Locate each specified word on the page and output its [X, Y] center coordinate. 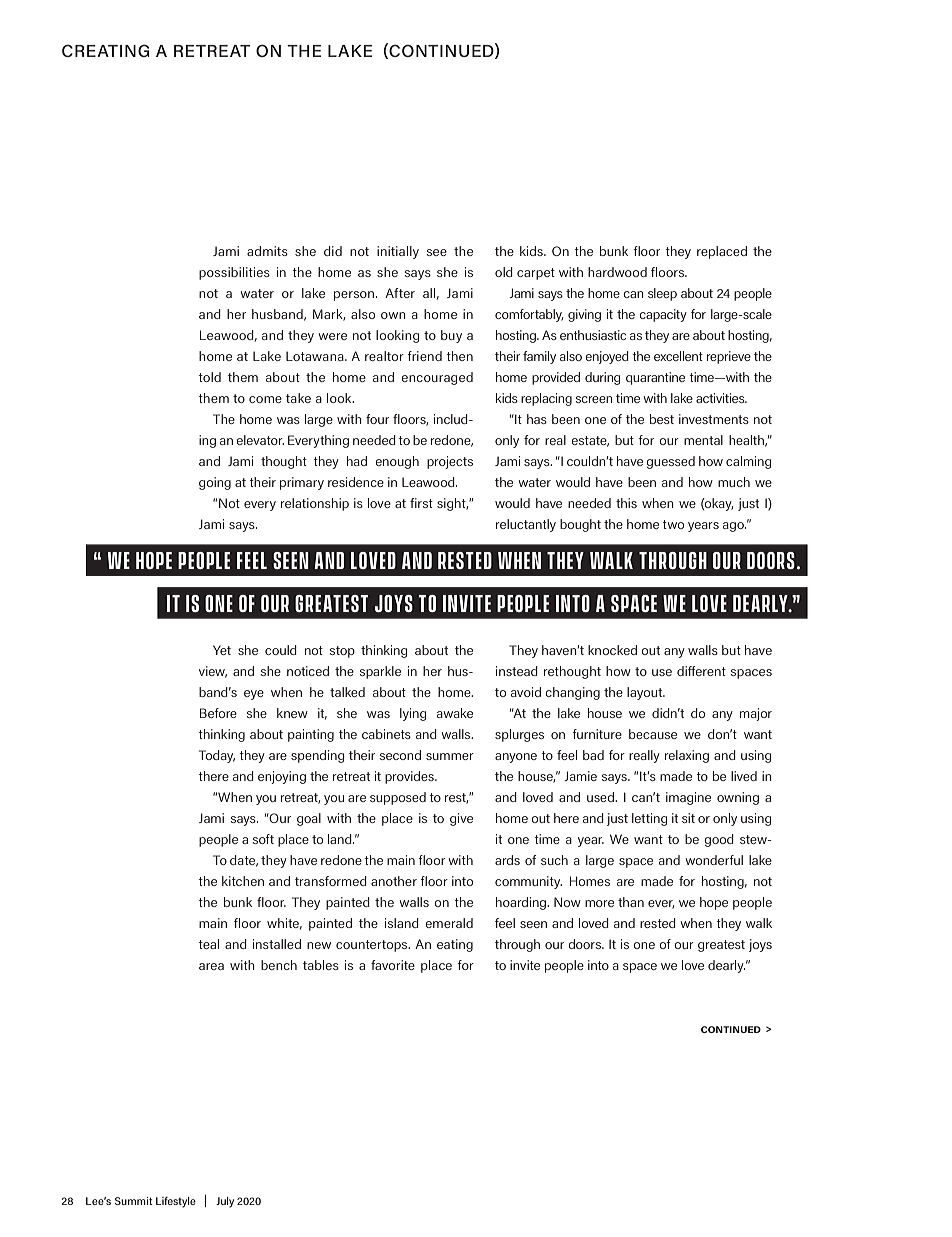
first [421, 503]
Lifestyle [176, 1202]
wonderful [714, 860]
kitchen [243, 881]
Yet [222, 650]
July [225, 1202]
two [673, 524]
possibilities [234, 273]
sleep [662, 294]
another [394, 881]
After [400, 293]
